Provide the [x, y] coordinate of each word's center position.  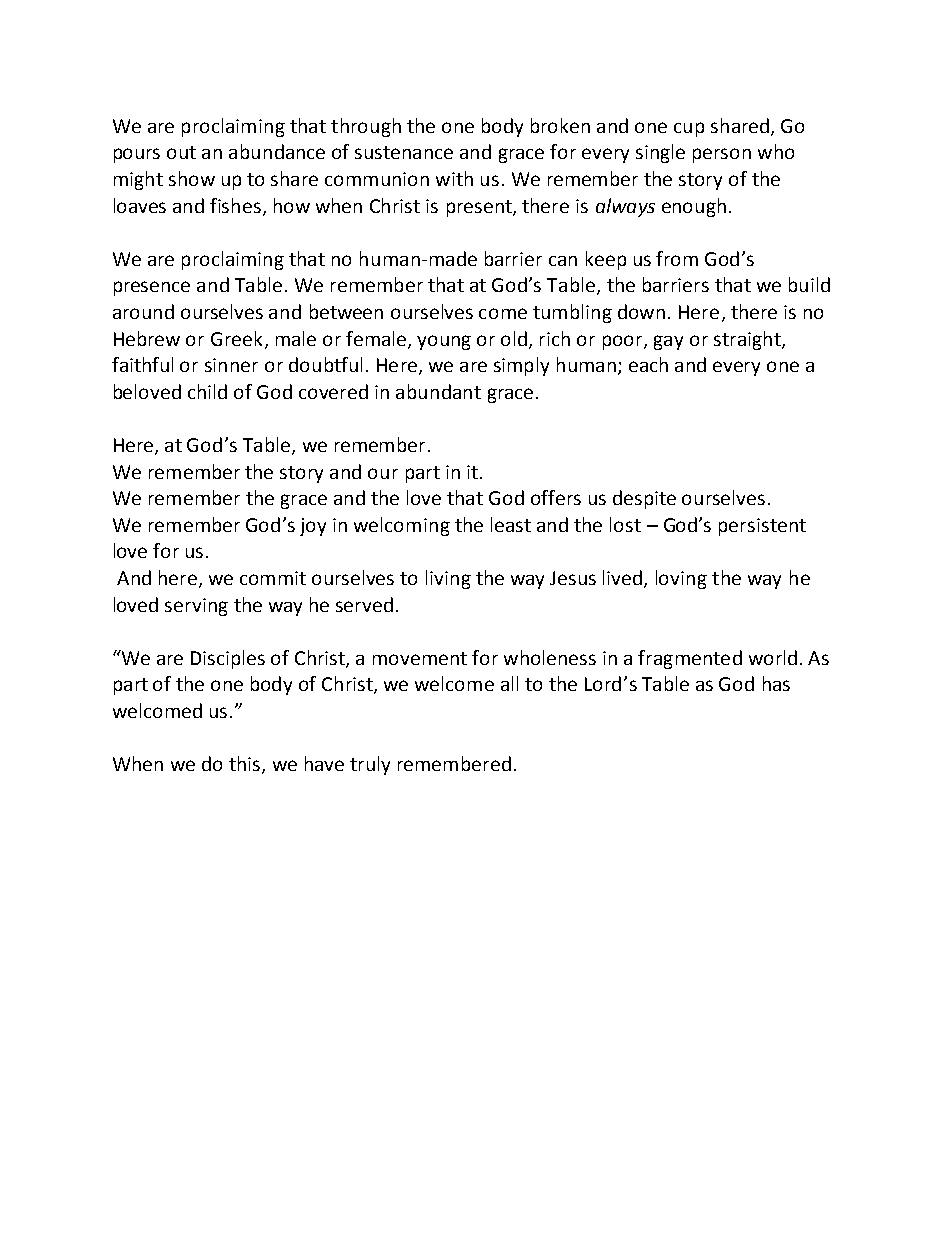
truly [370, 765]
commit [273, 578]
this [244, 763]
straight [748, 340]
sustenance [404, 152]
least [511, 524]
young [444, 342]
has [776, 683]
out [181, 152]
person [722, 155]
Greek [236, 338]
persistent [762, 527]
